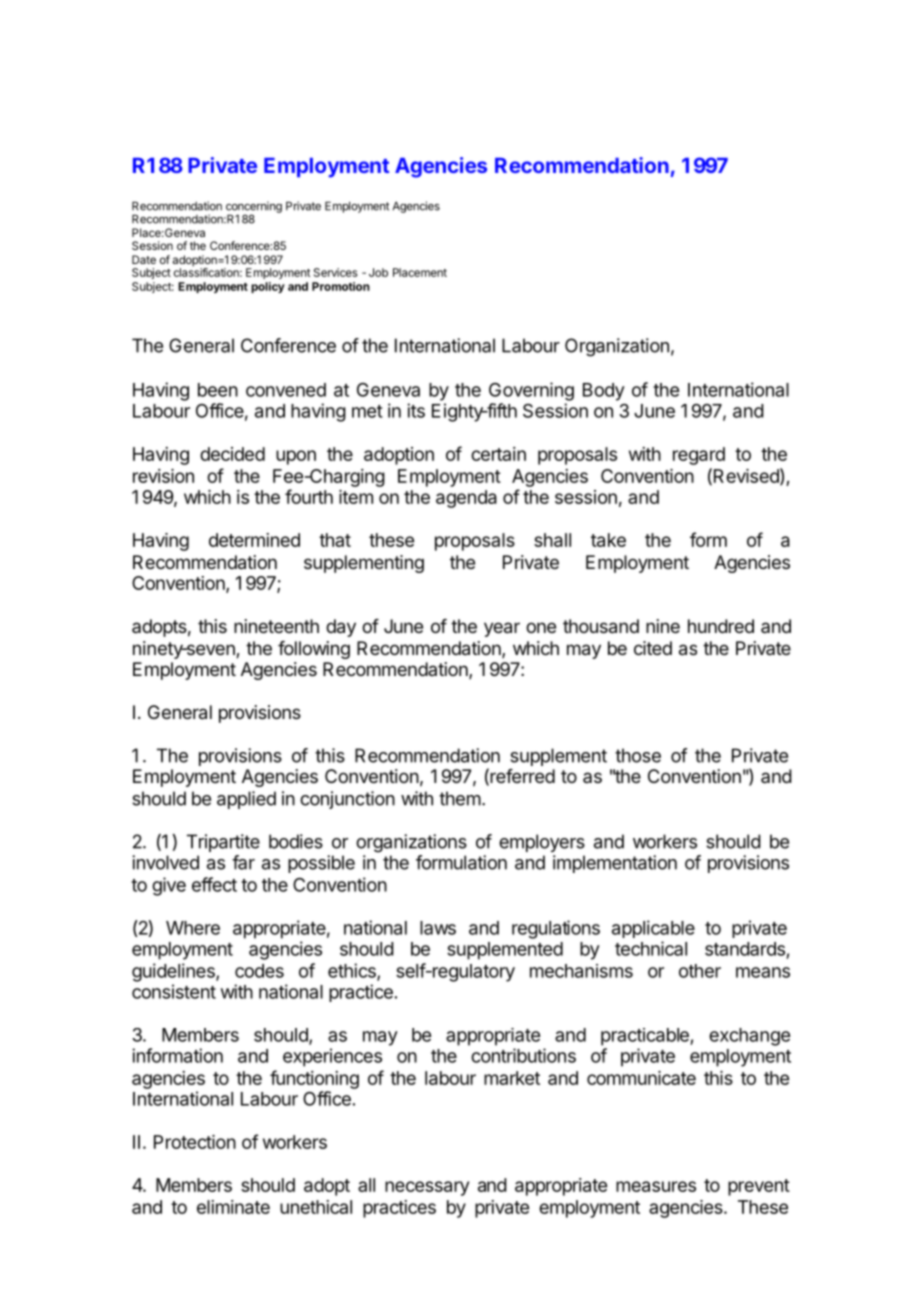 The height and width of the screenshot is (1307, 924). What do you see at coordinates (378, 272) in the screenshot?
I see `Job` at bounding box center [378, 272].
